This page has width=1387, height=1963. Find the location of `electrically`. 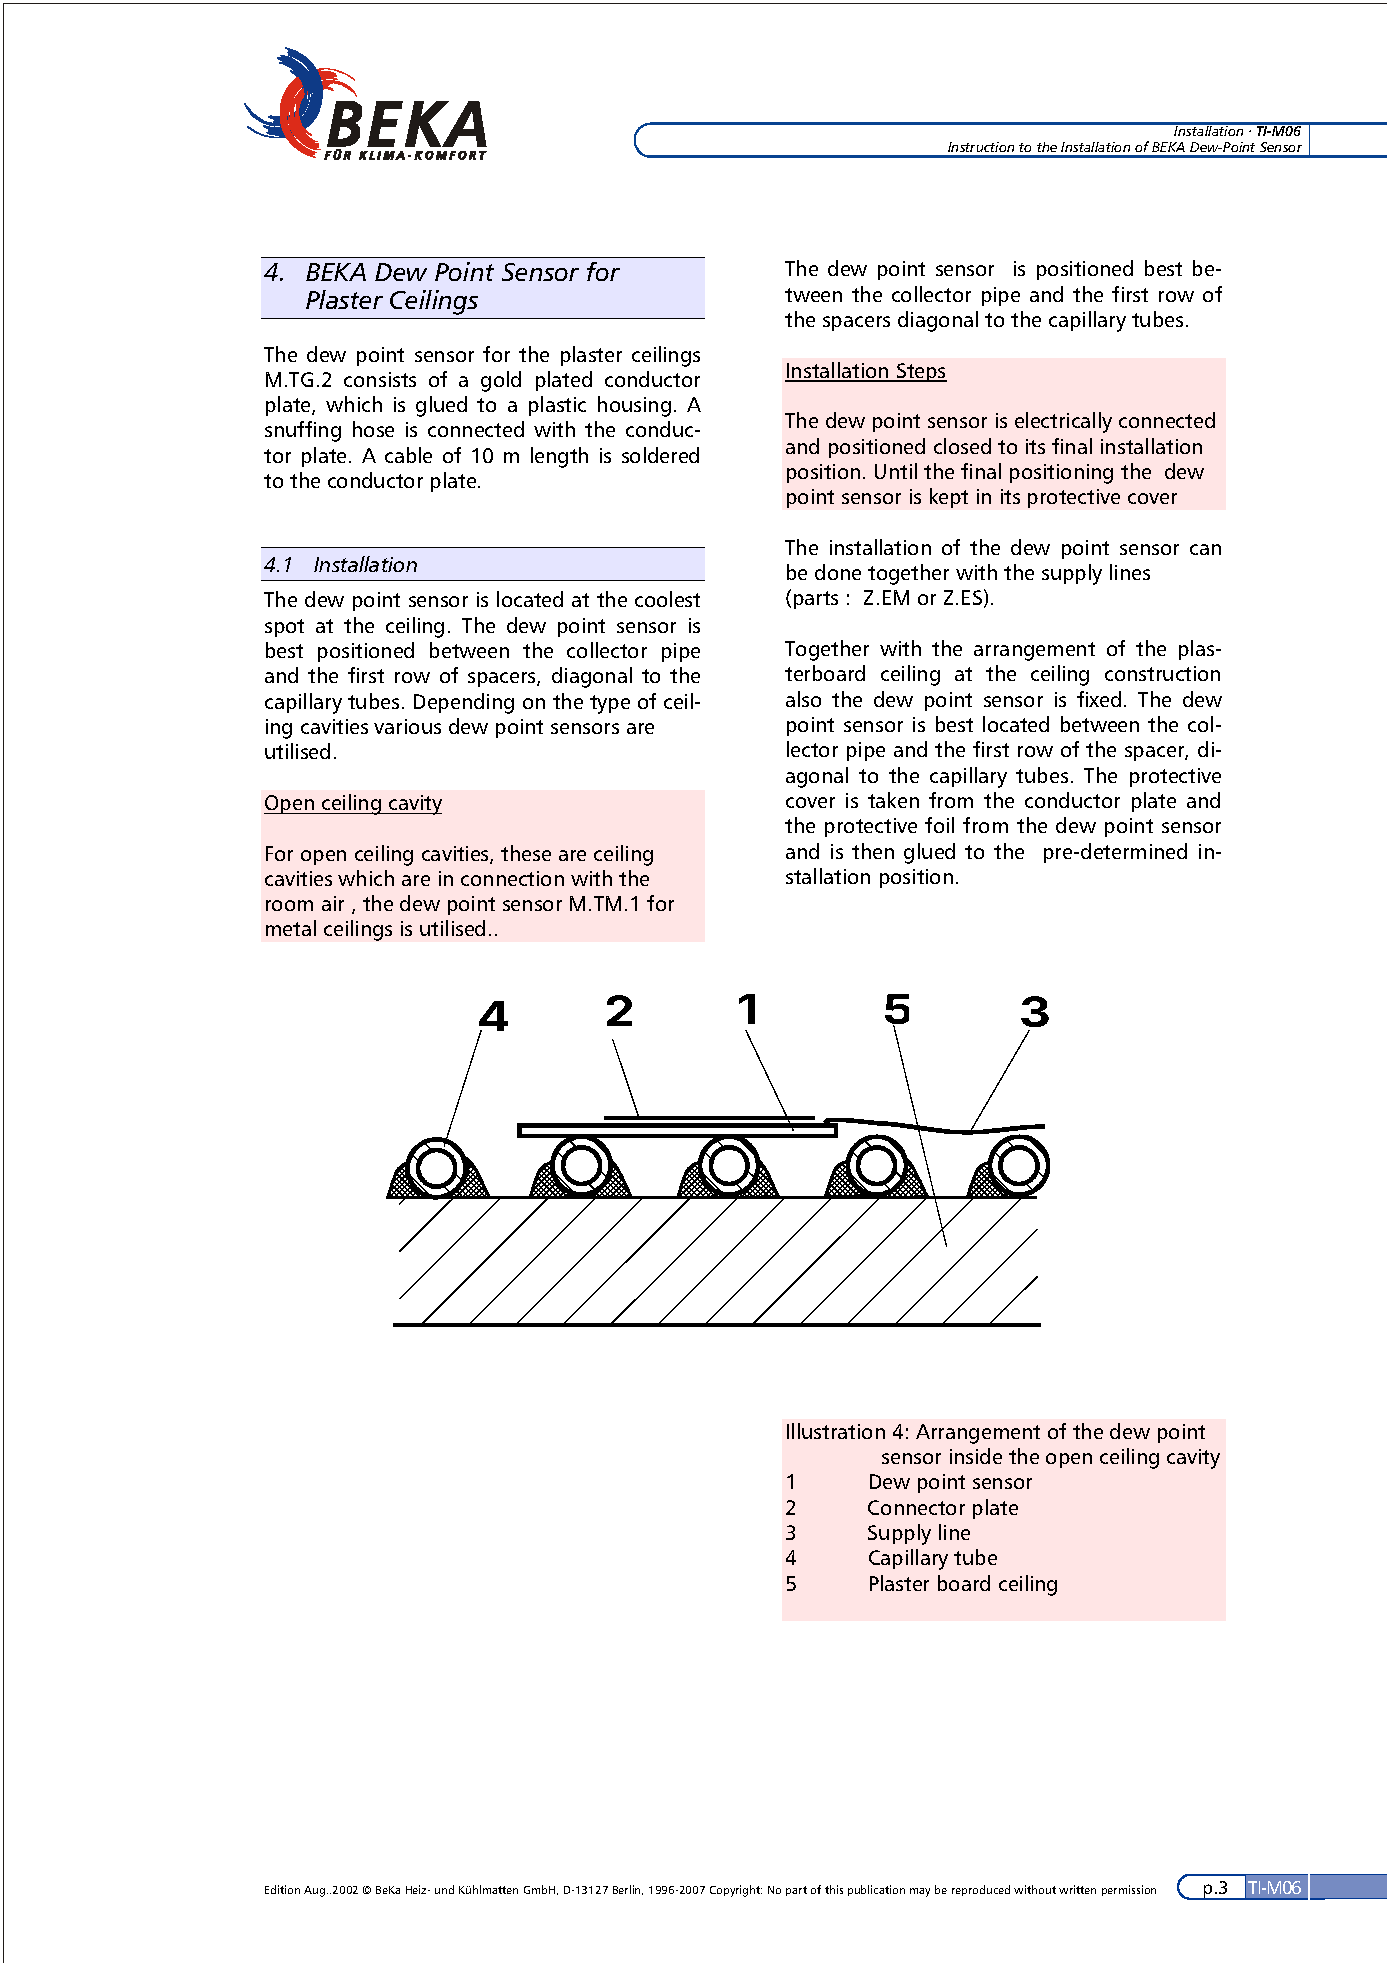

electrically is located at coordinates (1063, 422).
